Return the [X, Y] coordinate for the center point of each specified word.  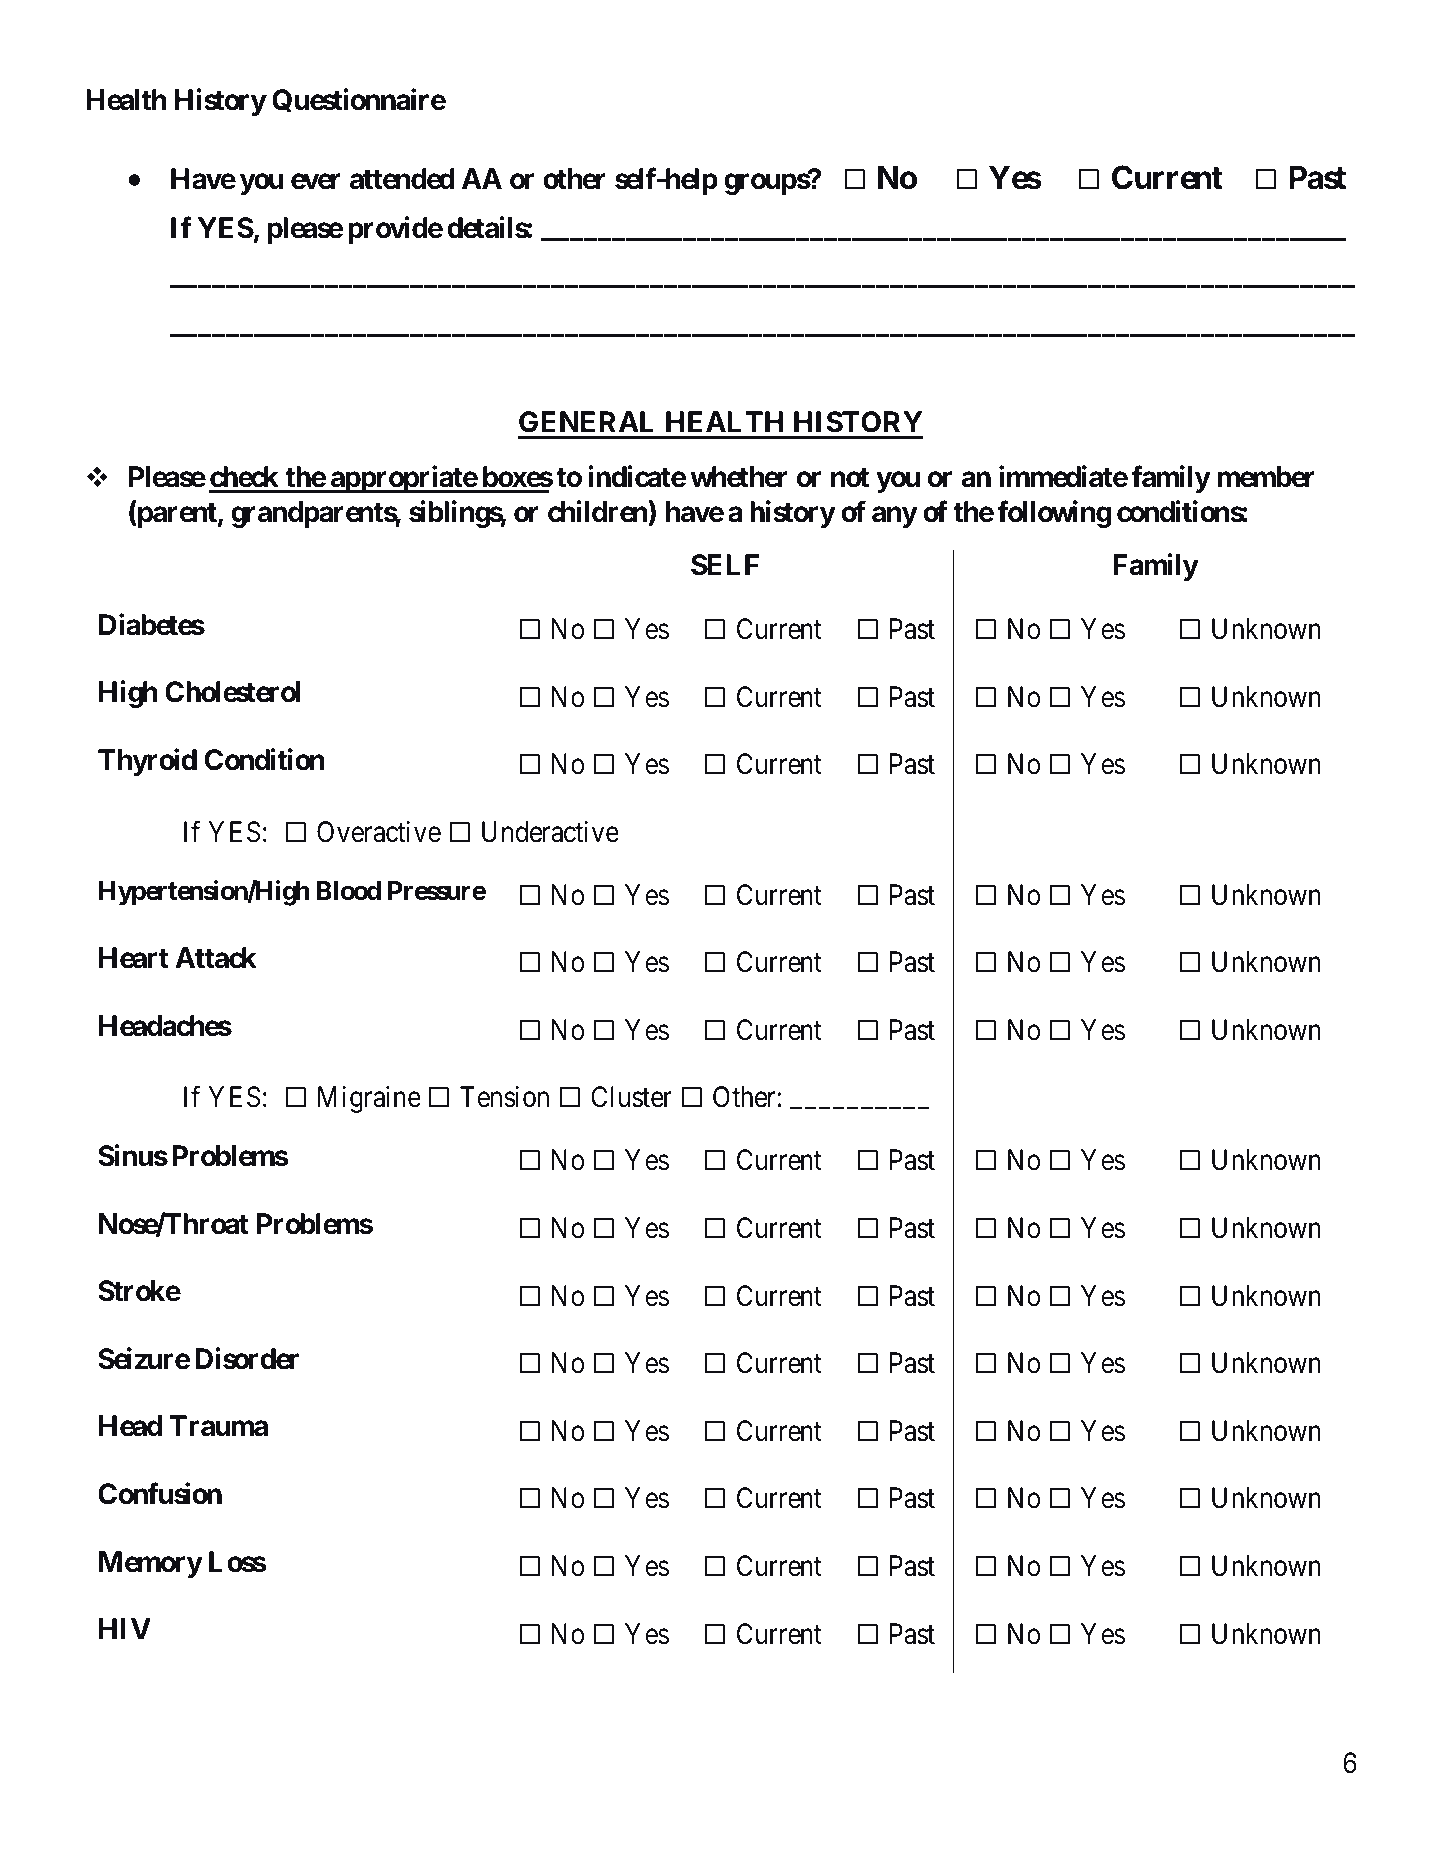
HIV [125, 1628]
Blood [349, 891]
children [598, 511]
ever [316, 181]
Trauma [219, 1426]
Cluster [631, 1097]
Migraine [369, 1099]
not [850, 478]
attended [402, 179]
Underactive [550, 832]
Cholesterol [232, 692]
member [1266, 477]
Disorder [247, 1358]
